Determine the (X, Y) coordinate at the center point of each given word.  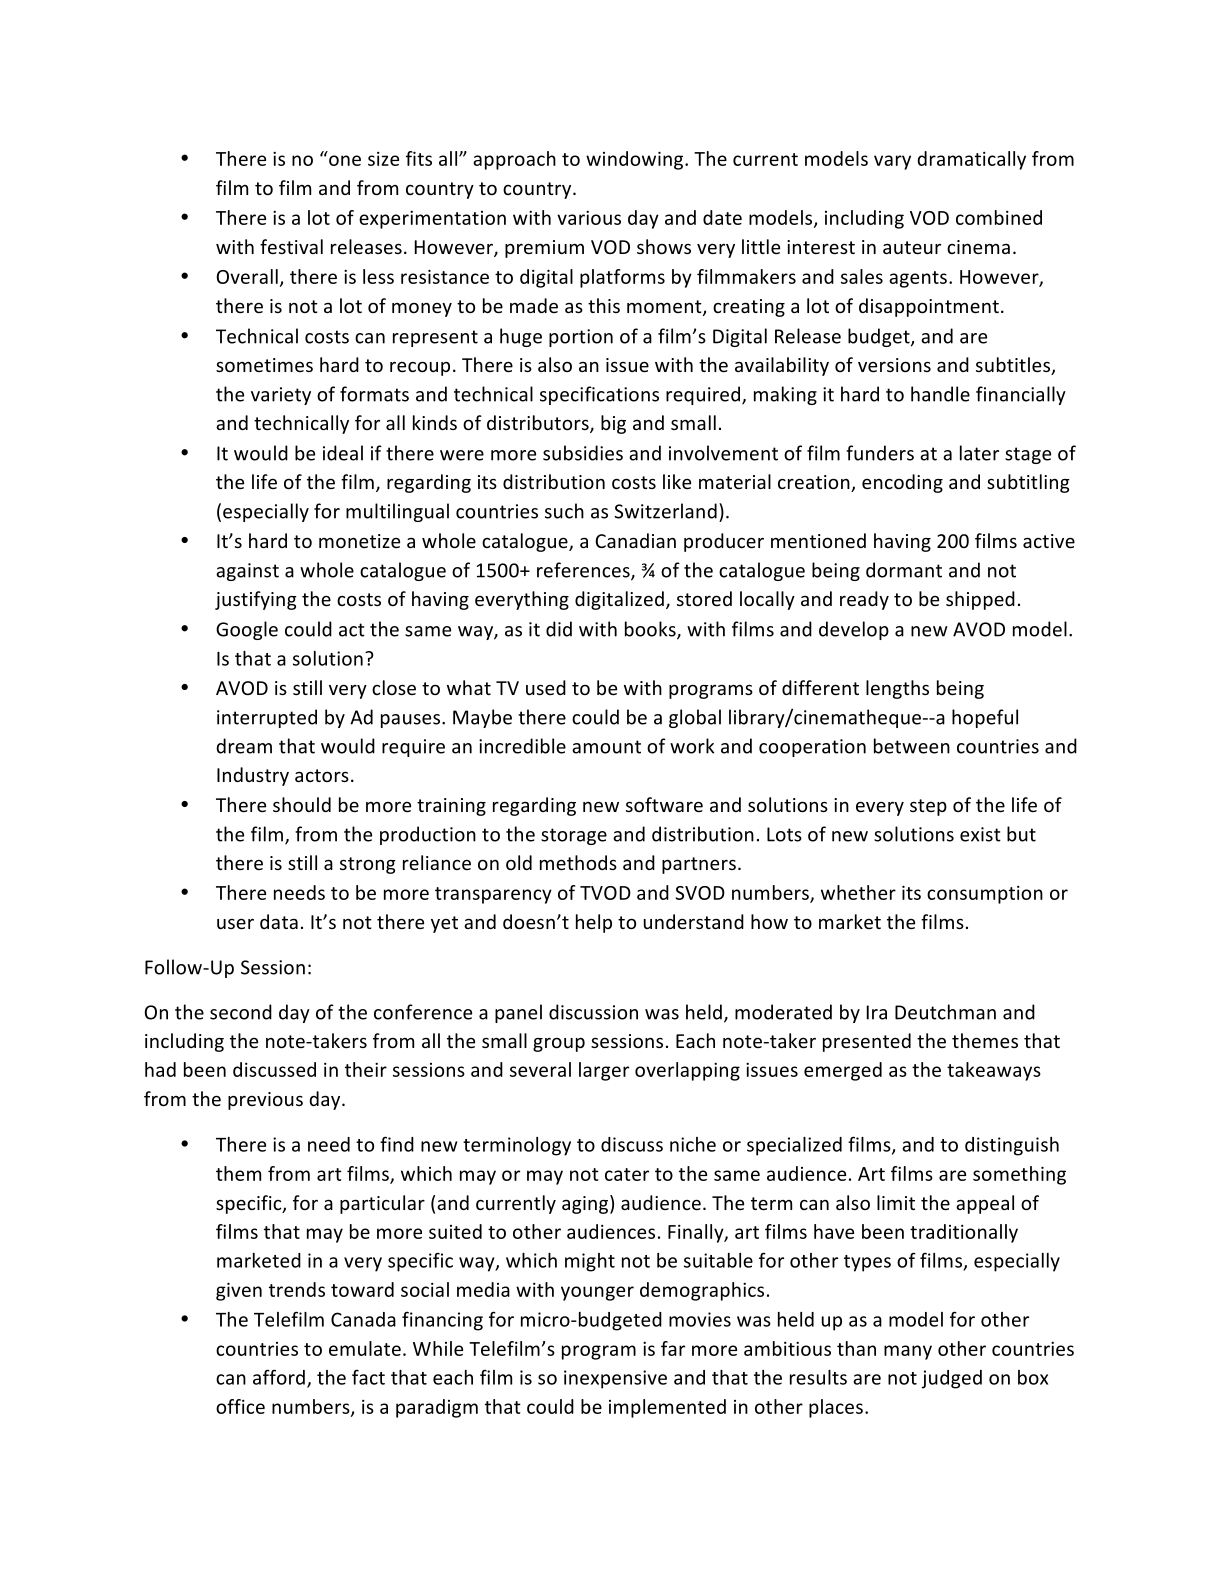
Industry (253, 776)
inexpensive (615, 1379)
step (928, 807)
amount (606, 747)
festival (291, 246)
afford (279, 1377)
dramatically (971, 160)
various (589, 218)
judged (952, 1379)
